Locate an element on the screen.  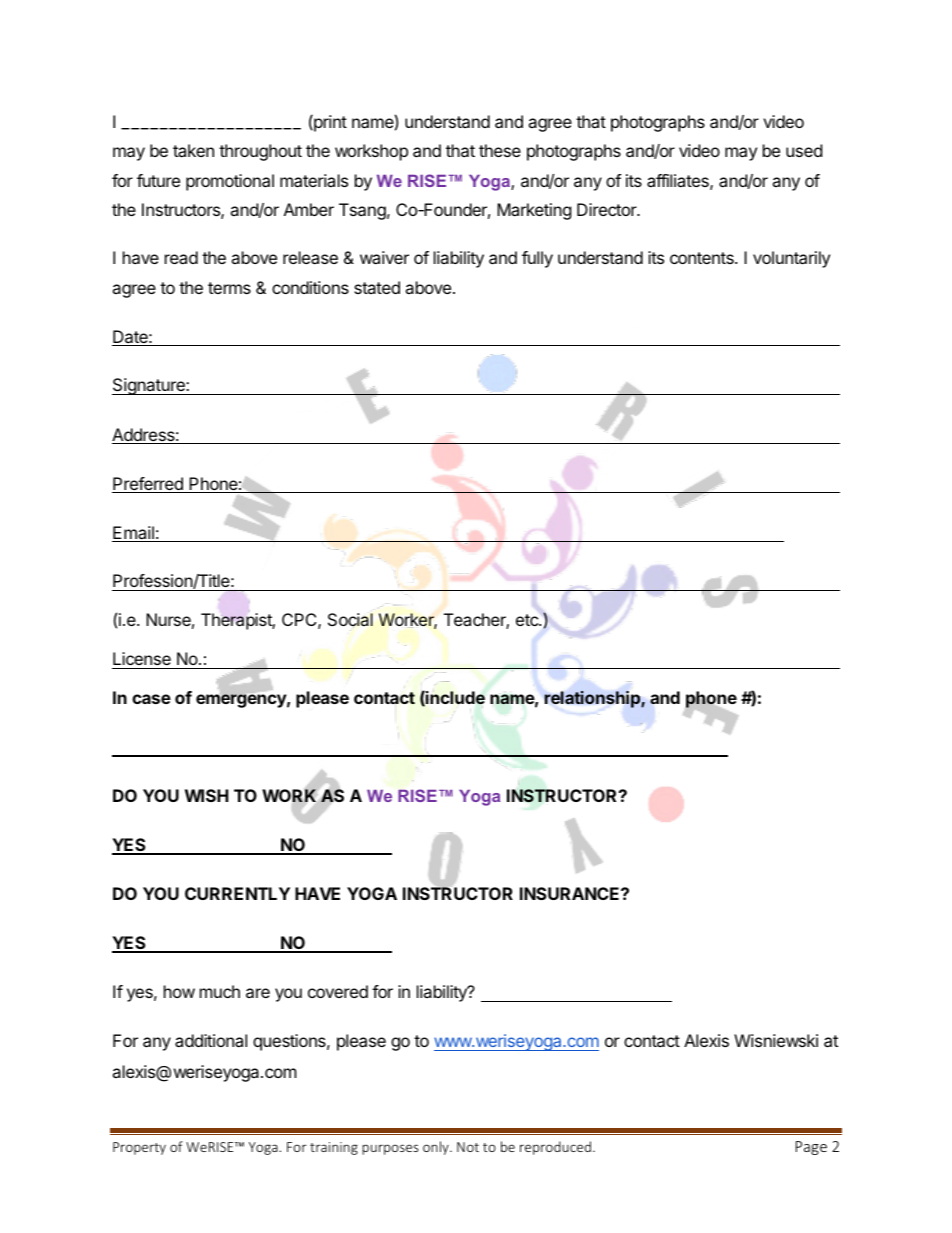
taken is located at coordinates (193, 150).
